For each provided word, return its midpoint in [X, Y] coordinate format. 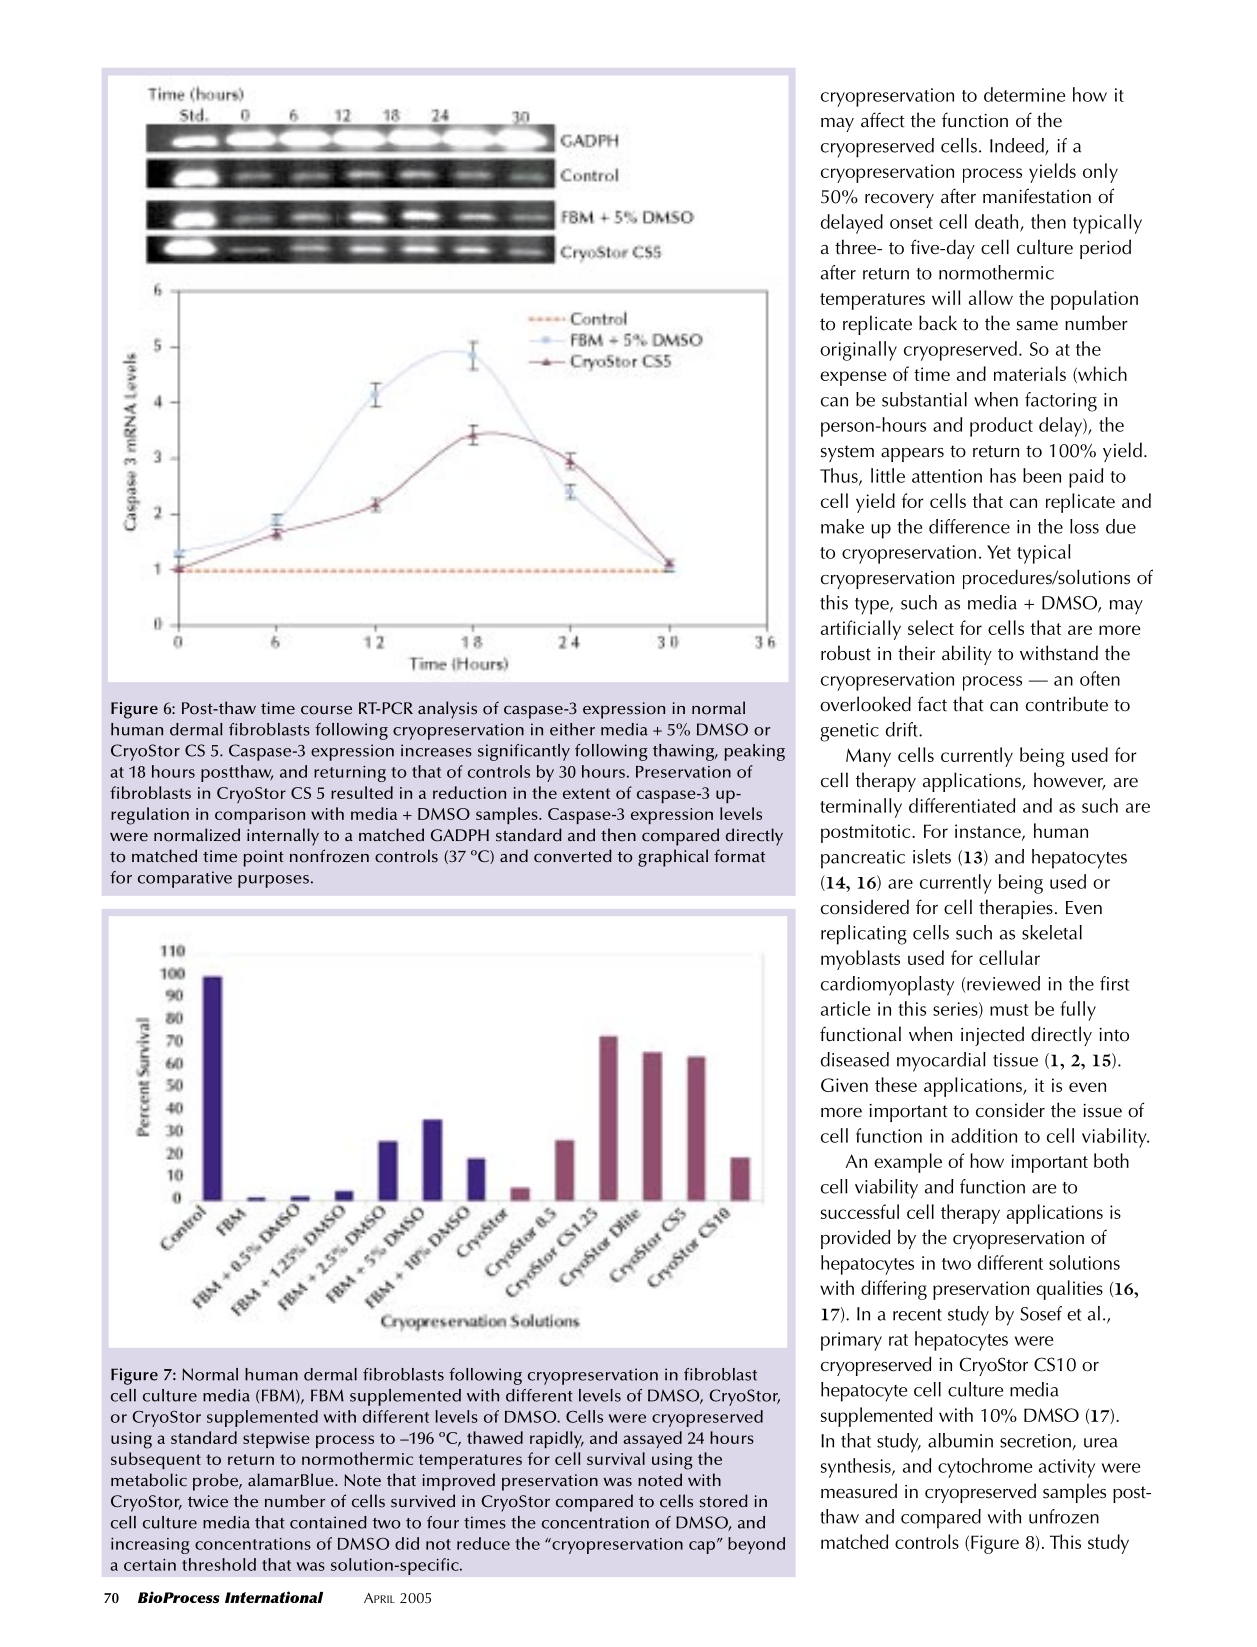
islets [932, 856]
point [263, 858]
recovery [899, 201]
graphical [673, 858]
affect [883, 120]
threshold [219, 1564]
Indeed [1018, 146]
